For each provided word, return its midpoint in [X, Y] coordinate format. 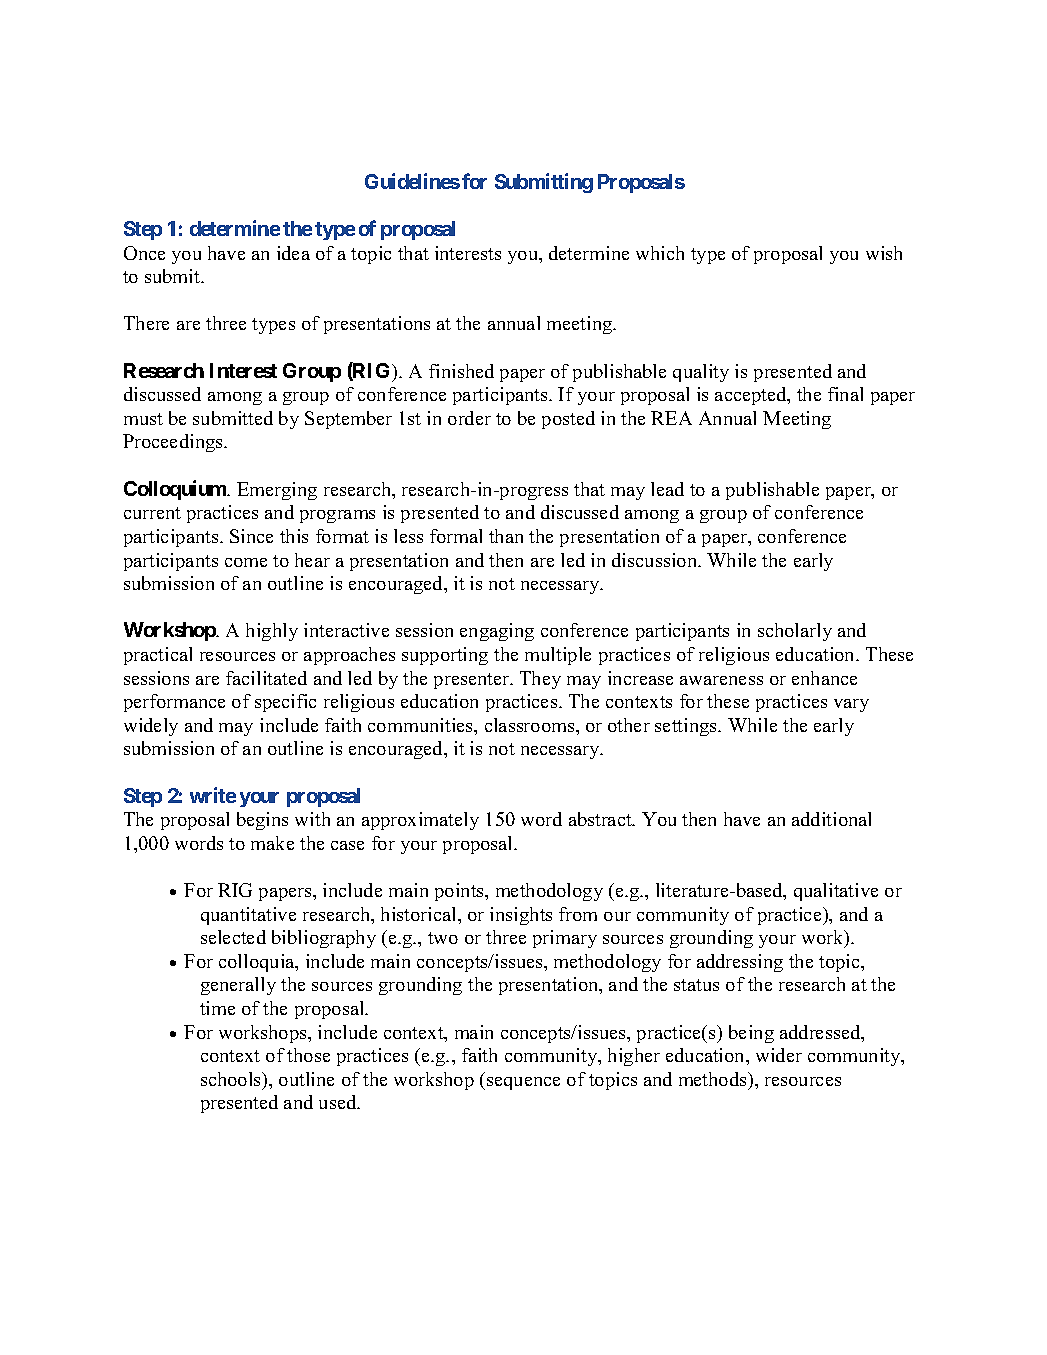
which [660, 253]
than [506, 536]
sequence [523, 1083]
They [540, 680]
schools [232, 1080]
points [461, 892]
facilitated [266, 678]
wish [884, 253]
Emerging [277, 491]
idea [293, 253]
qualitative [836, 892]
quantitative [248, 916]
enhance [824, 678]
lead [667, 489]
